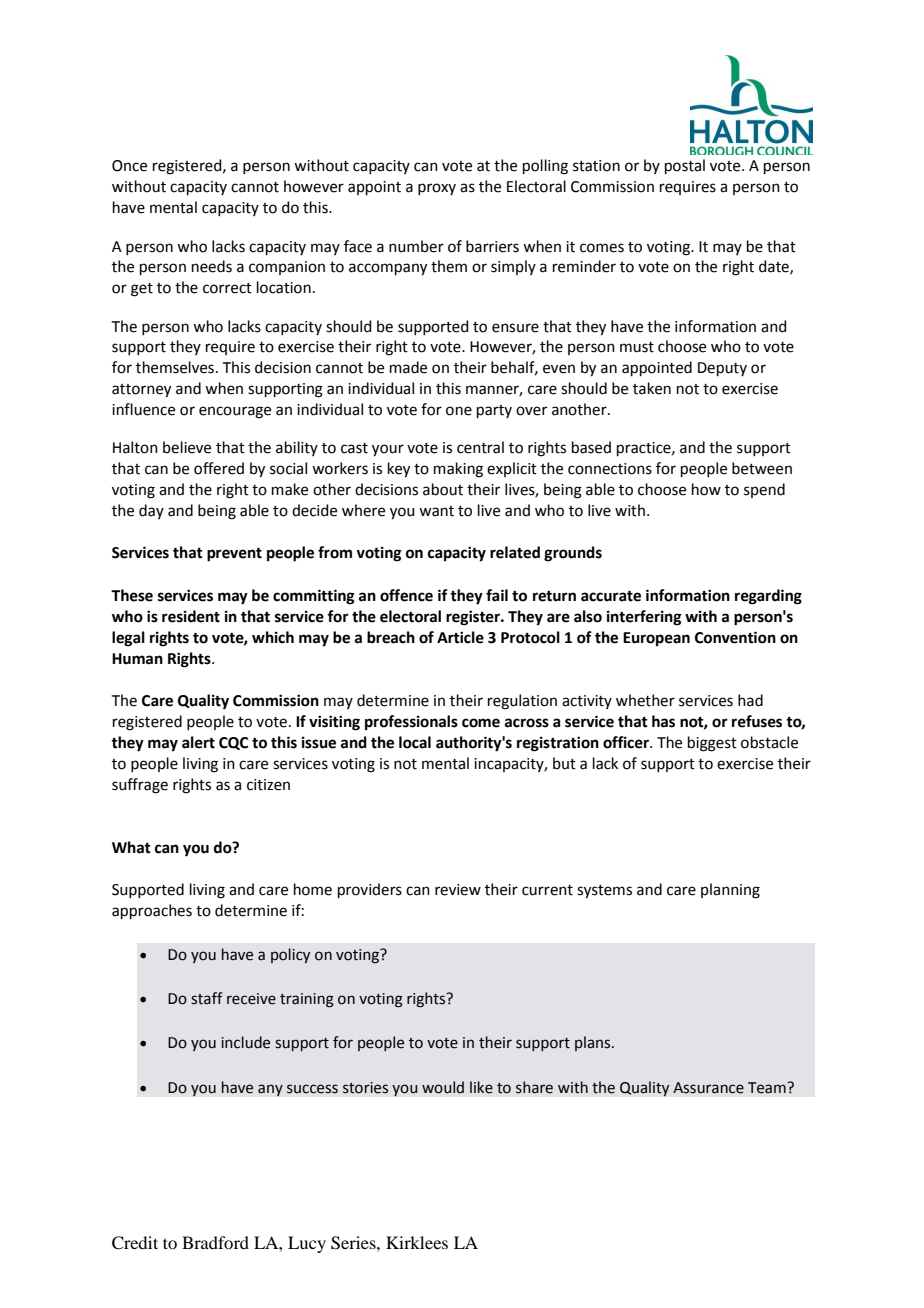 The width and height of the screenshot is (924, 1308). Describe the element at coordinates (354, 1243) in the screenshot. I see `Series` at that location.
